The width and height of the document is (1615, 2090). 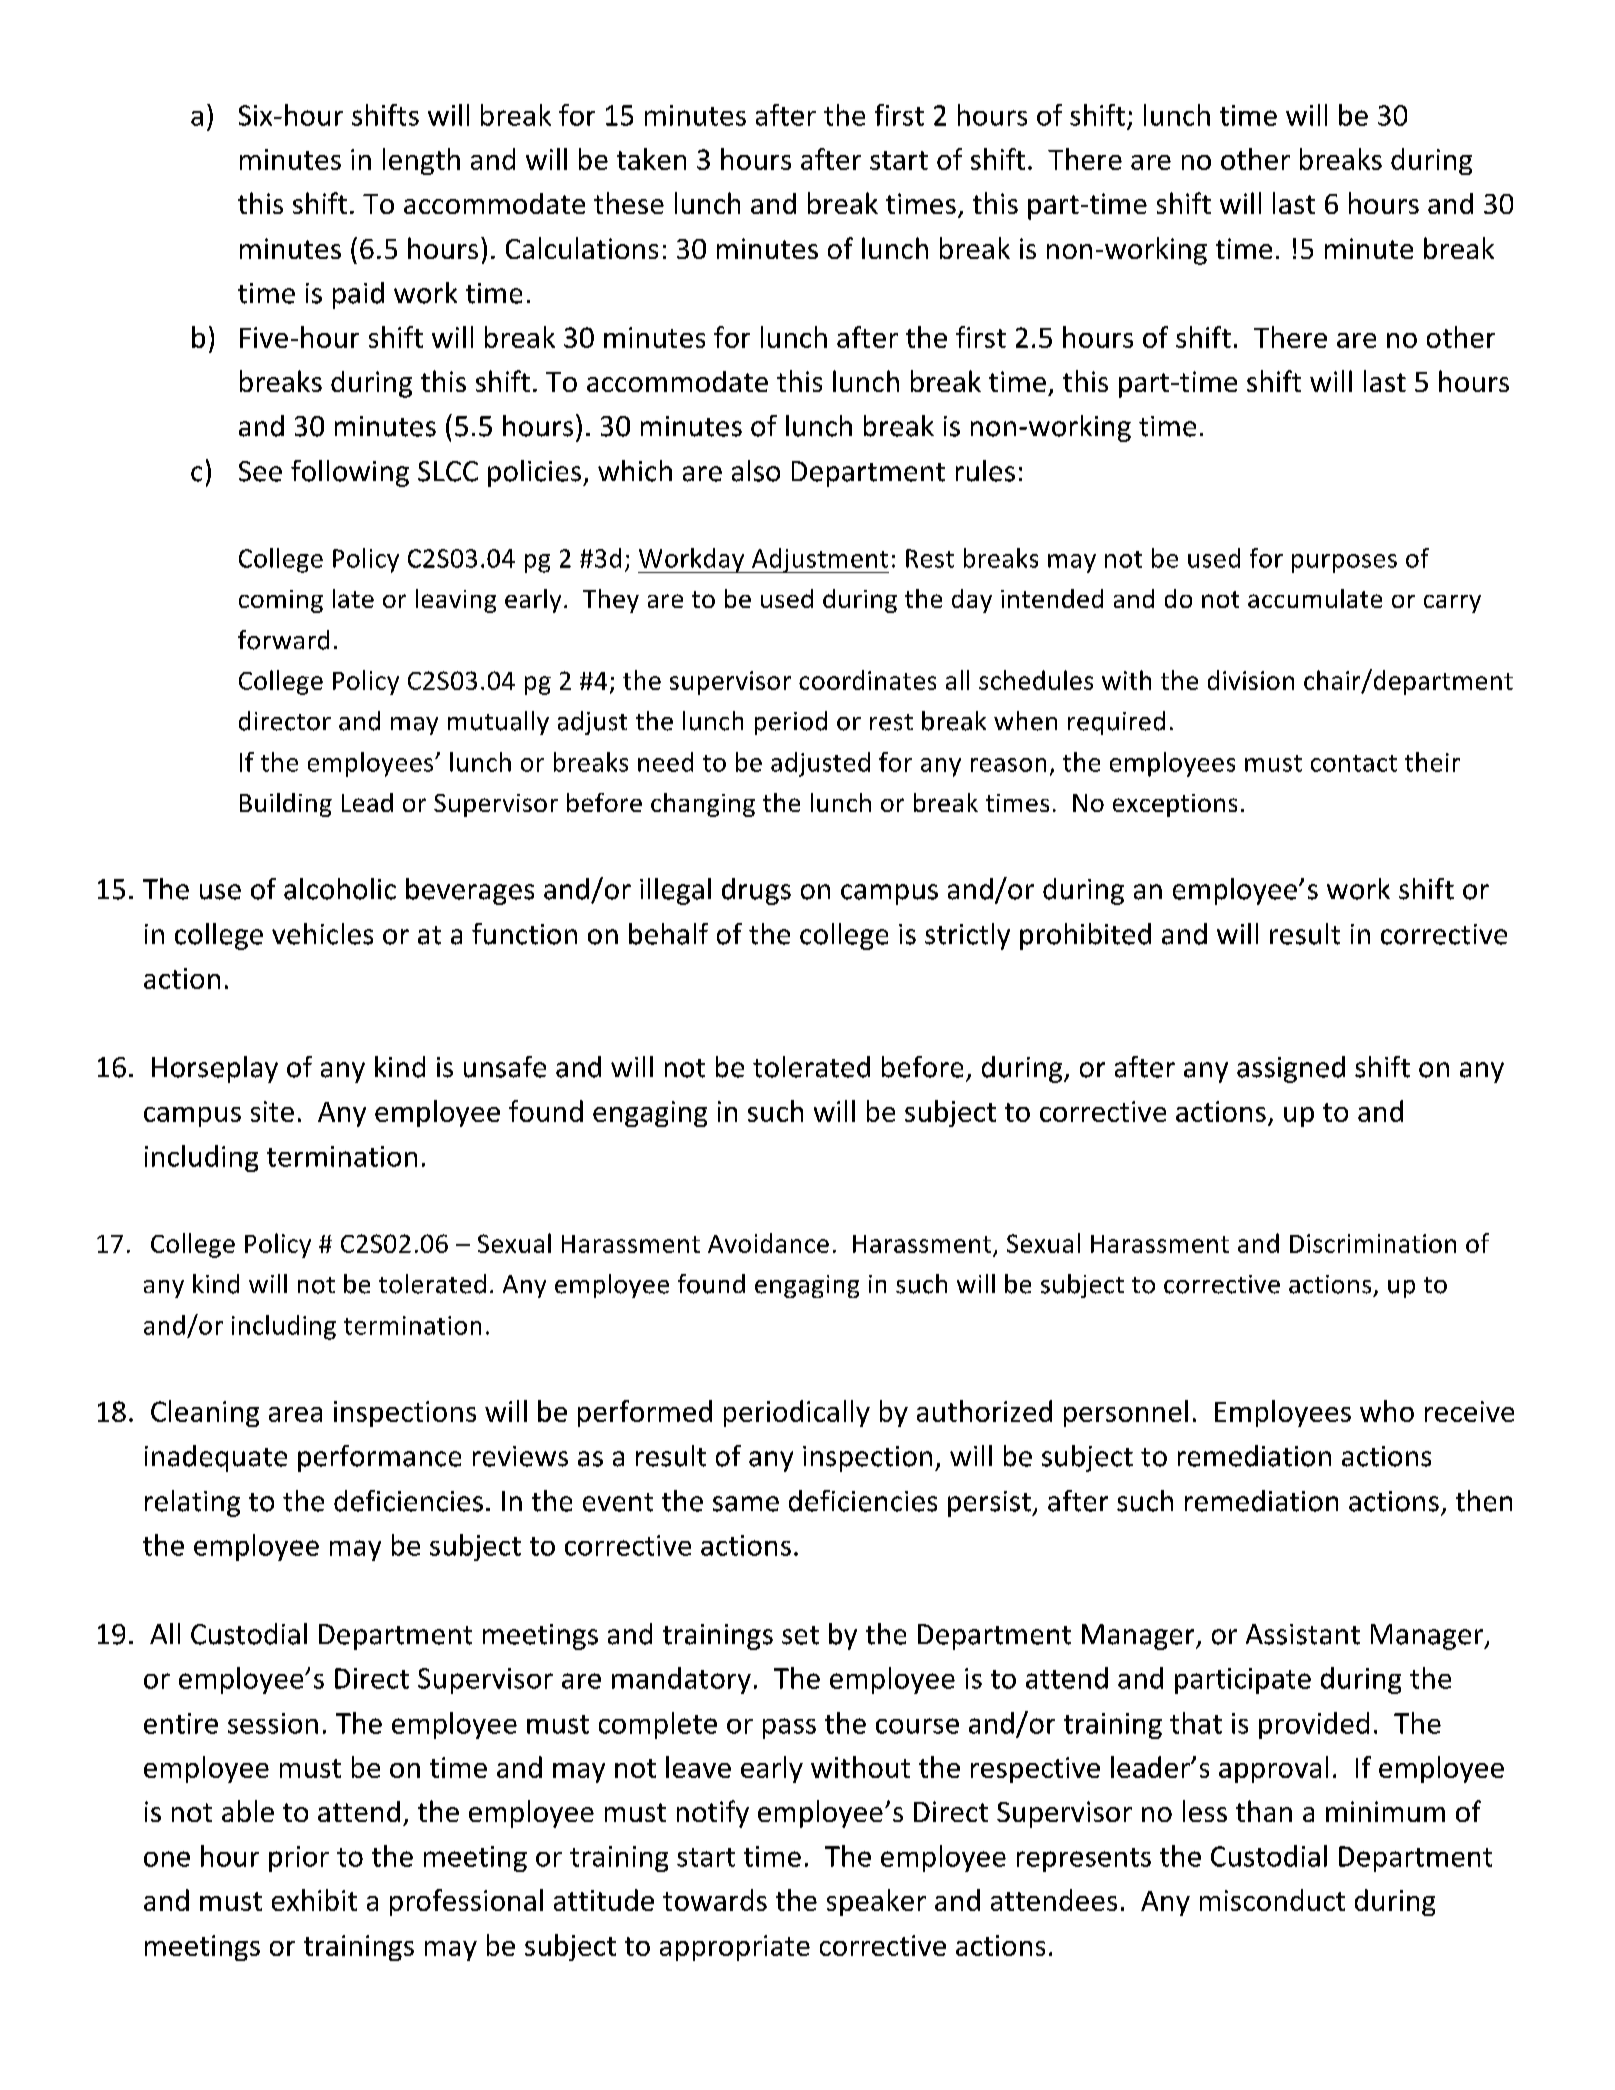 I want to click on exhibit, so click(x=314, y=1900).
